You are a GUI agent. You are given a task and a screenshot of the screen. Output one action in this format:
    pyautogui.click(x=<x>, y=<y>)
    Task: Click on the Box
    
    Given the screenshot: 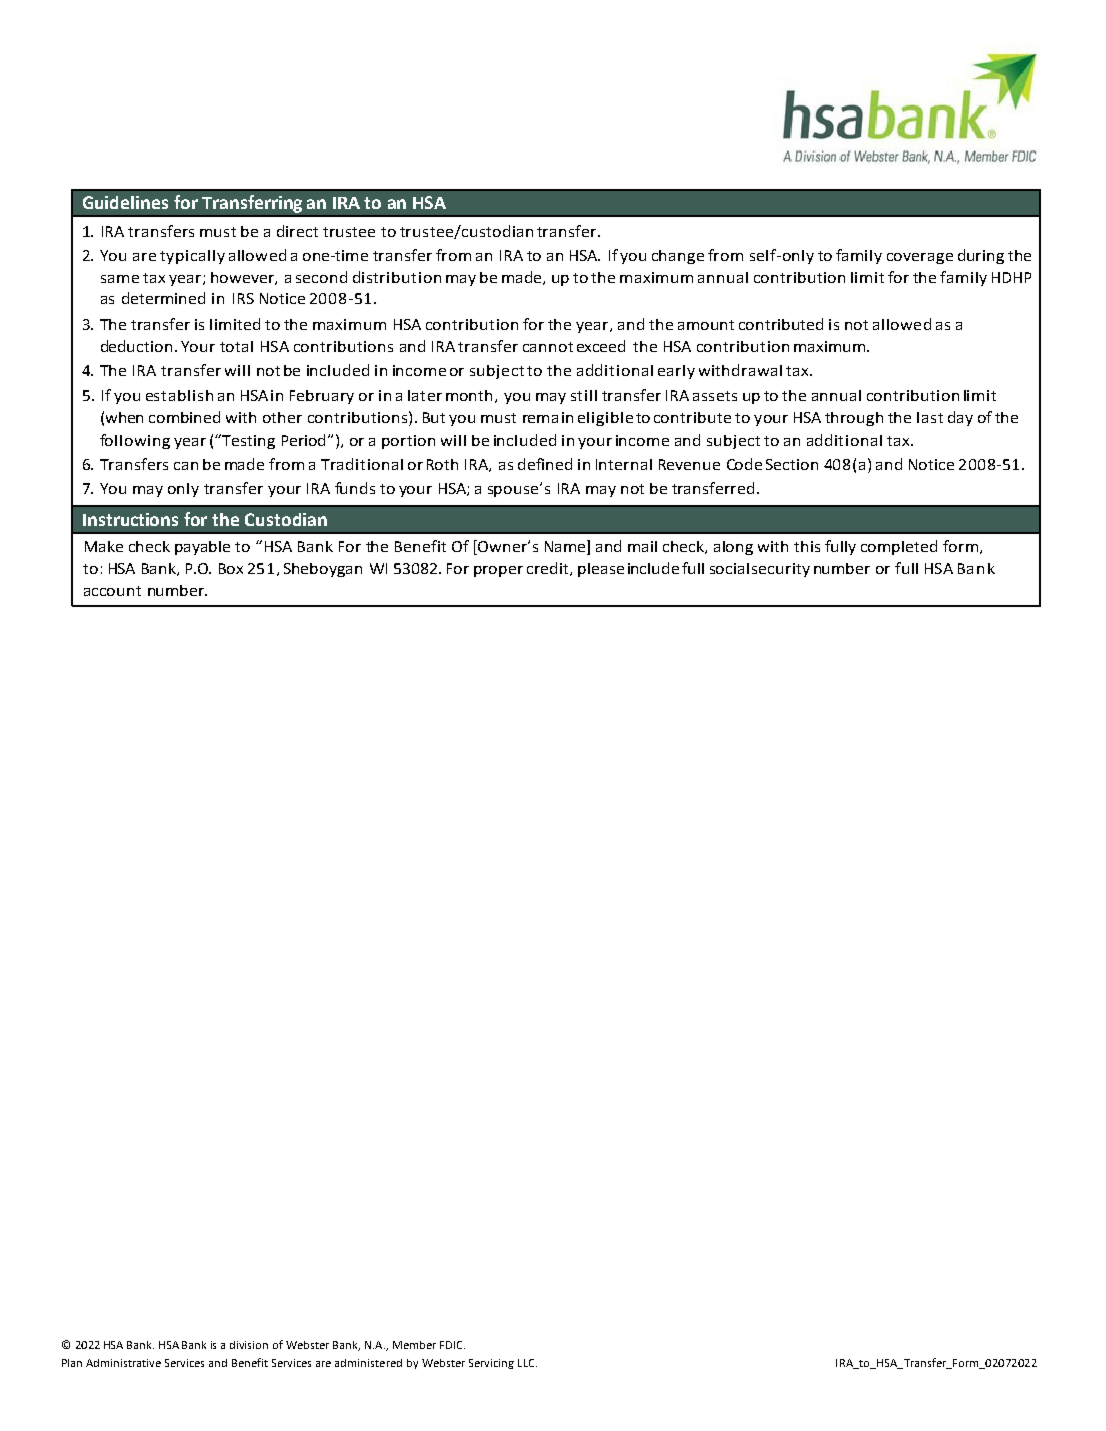 What is the action you would take?
    pyautogui.click(x=231, y=568)
